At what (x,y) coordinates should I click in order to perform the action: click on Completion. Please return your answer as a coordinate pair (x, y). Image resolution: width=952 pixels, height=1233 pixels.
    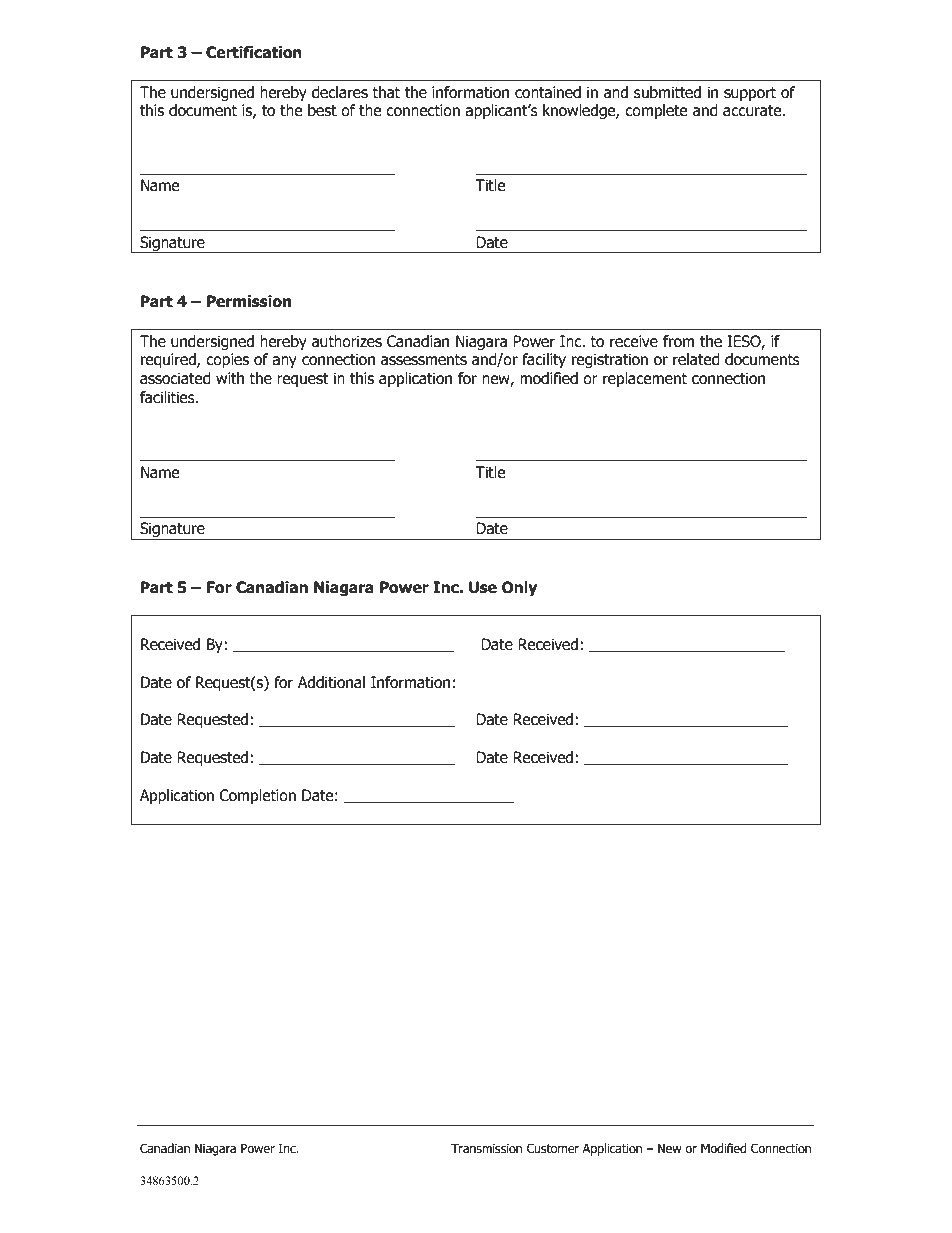
    Looking at the image, I should click on (257, 796).
